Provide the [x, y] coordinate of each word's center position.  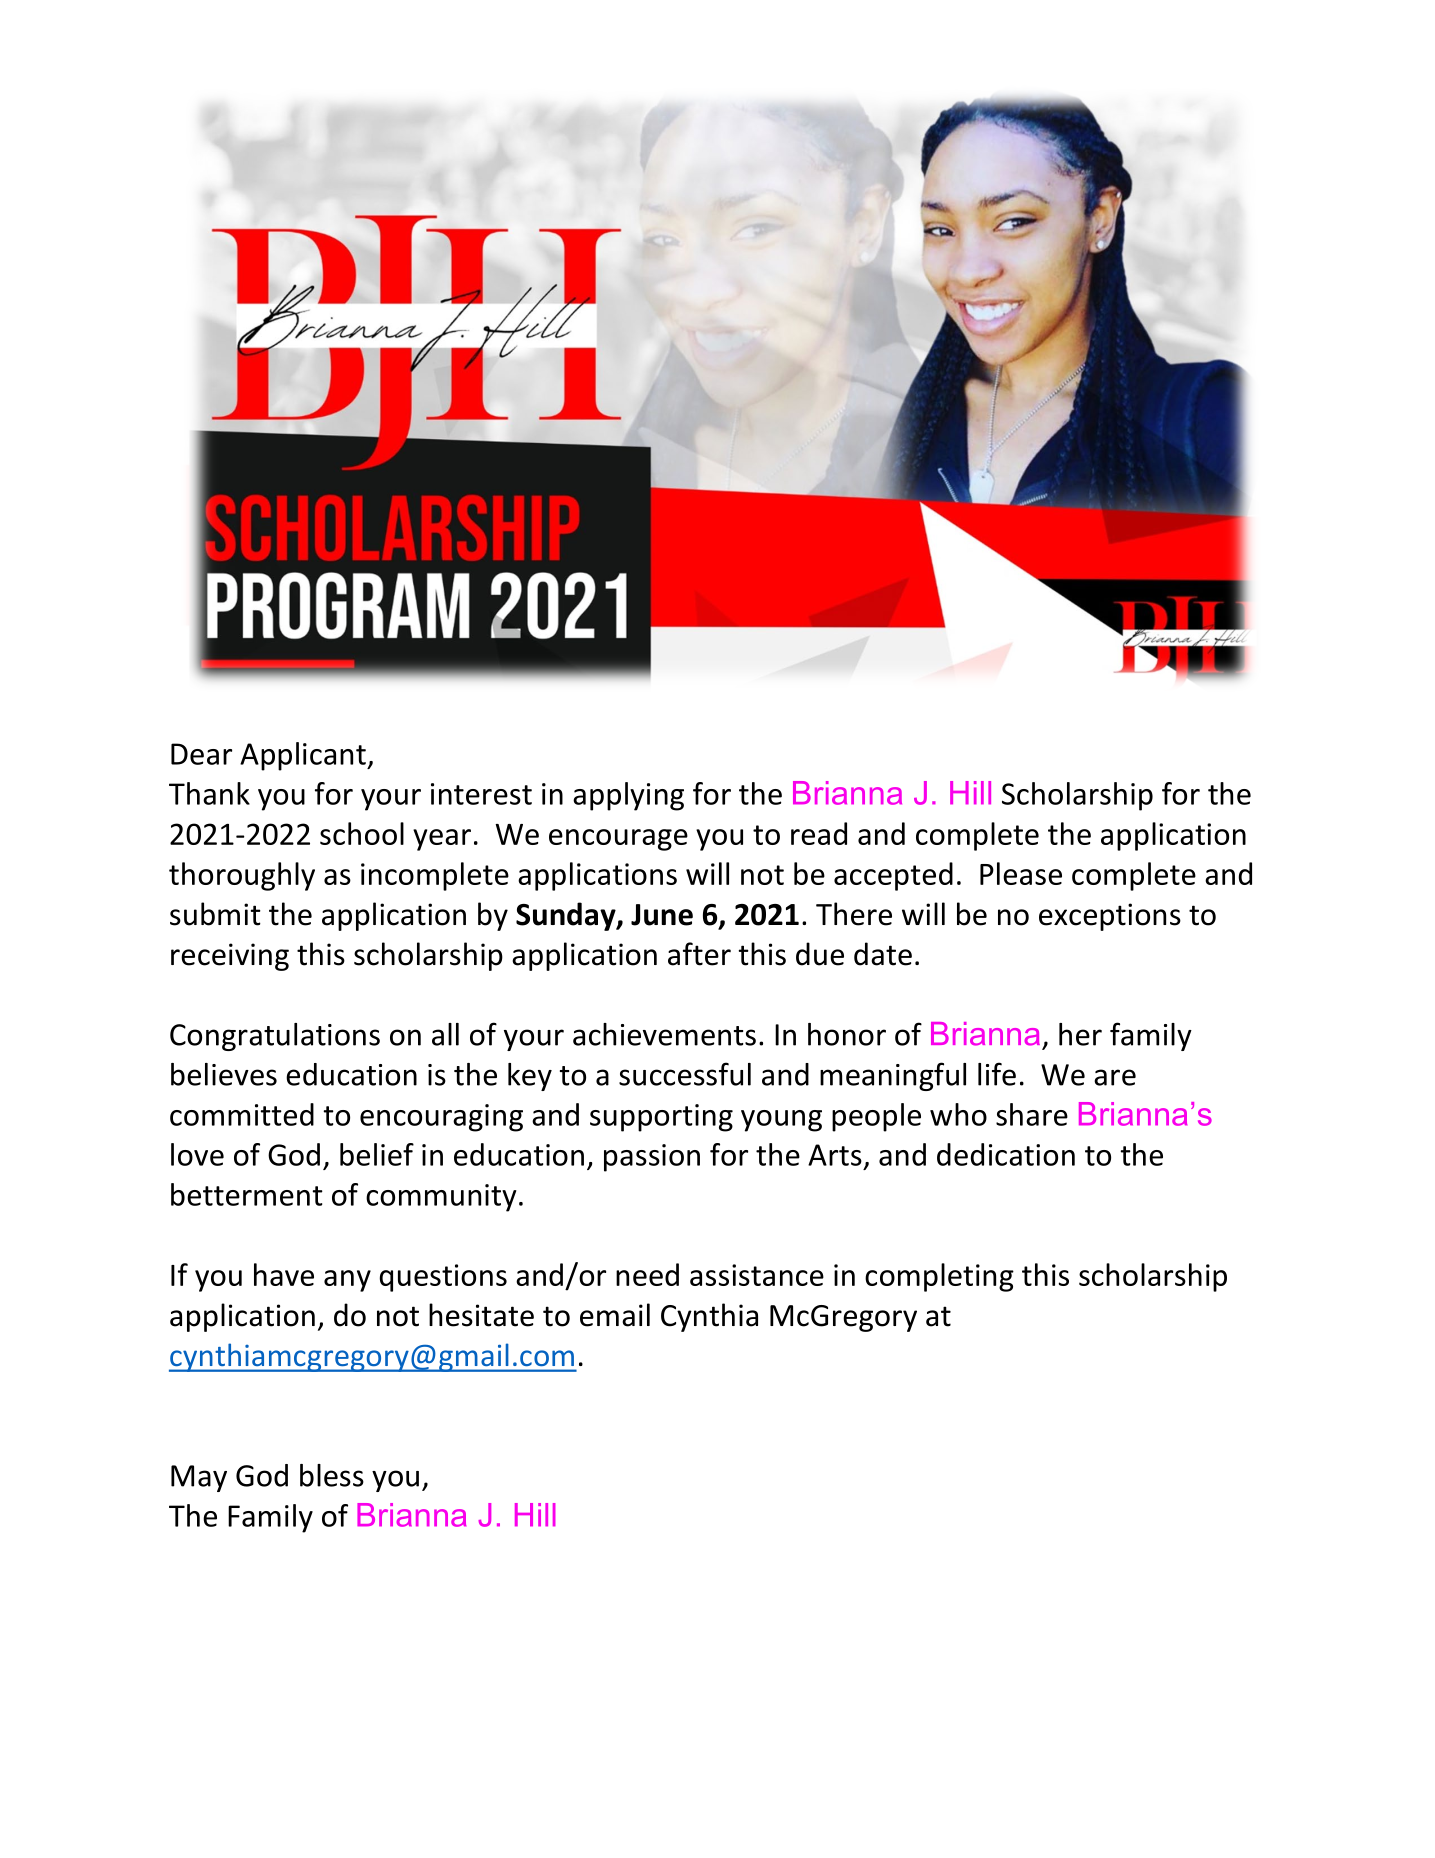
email [615, 1315]
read [819, 833]
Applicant [304, 756]
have [284, 1274]
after [699, 954]
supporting [661, 1118]
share [1032, 1114]
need [647, 1274]
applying [628, 796]
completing [939, 1277]
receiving [230, 957]
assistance [757, 1275]
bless [332, 1475]
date [883, 954]
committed [242, 1114]
